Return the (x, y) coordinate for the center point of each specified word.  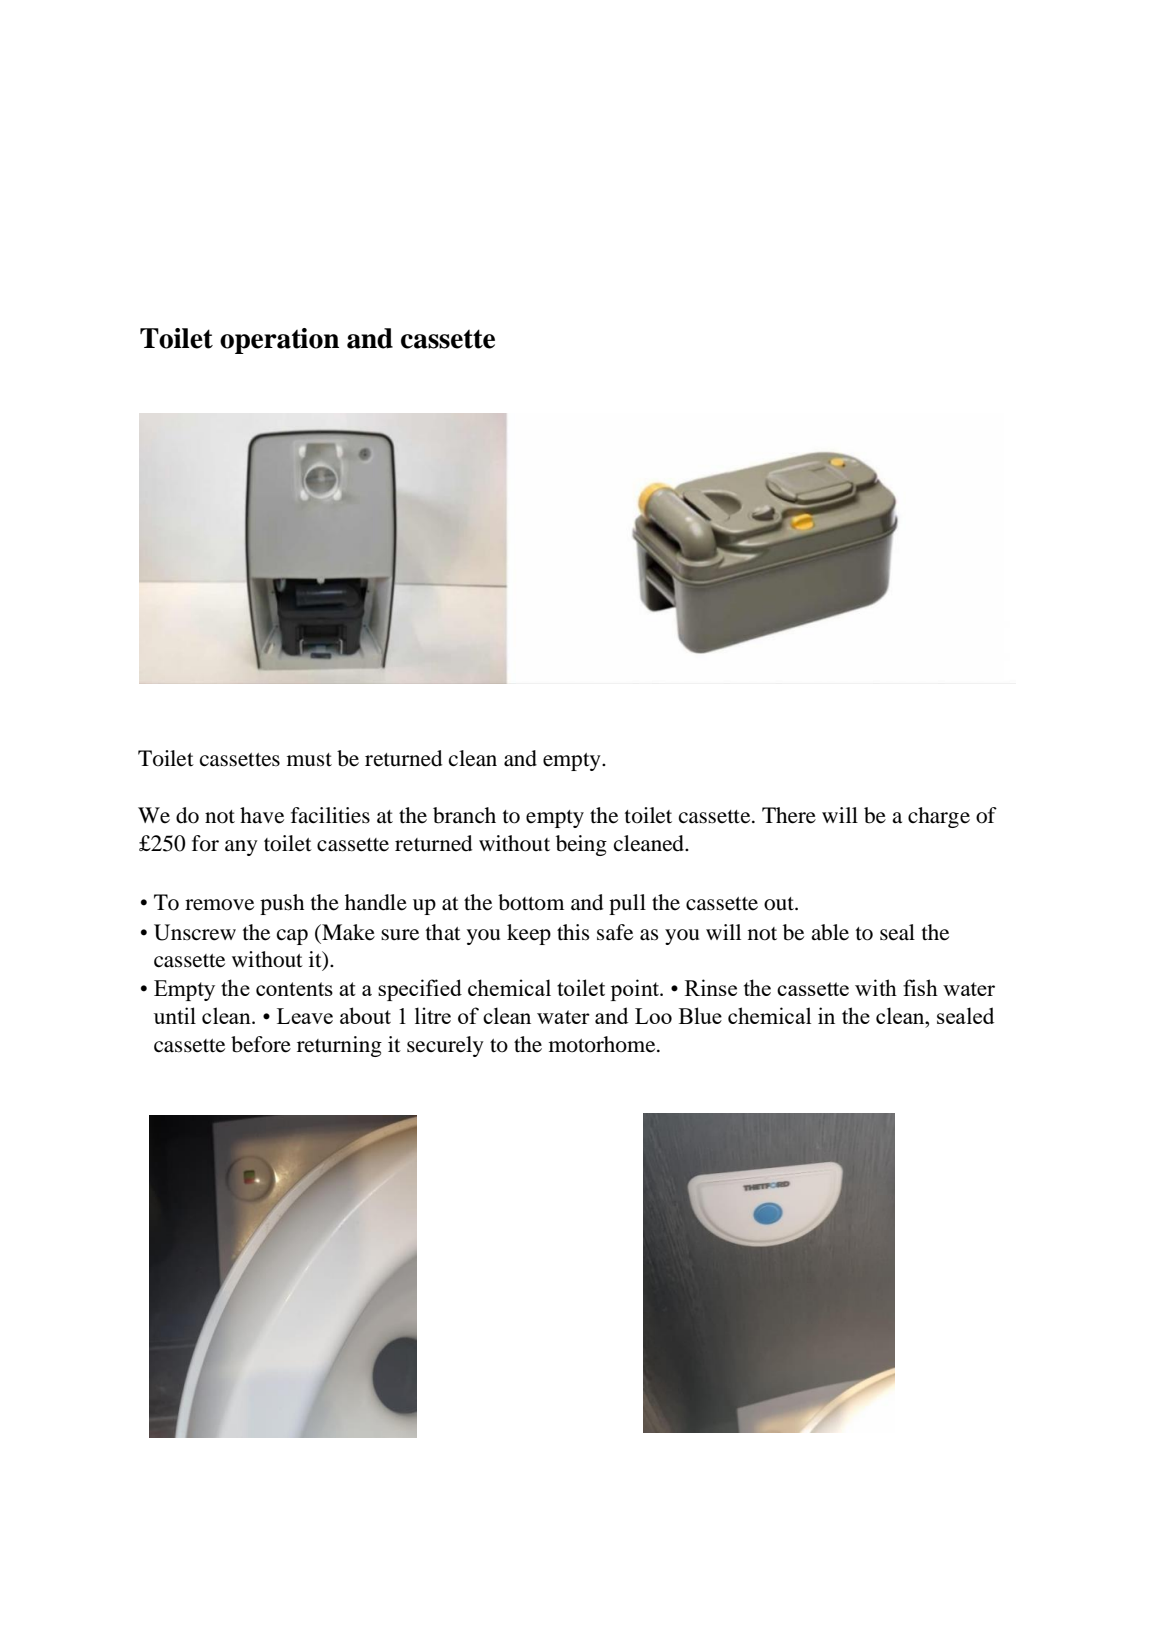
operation (279, 341)
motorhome (603, 1044)
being (581, 845)
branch (464, 815)
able (830, 932)
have (262, 815)
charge (939, 817)
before (261, 1044)
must (309, 760)
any (241, 848)
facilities (330, 815)
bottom (531, 902)
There (789, 815)
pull (627, 904)
